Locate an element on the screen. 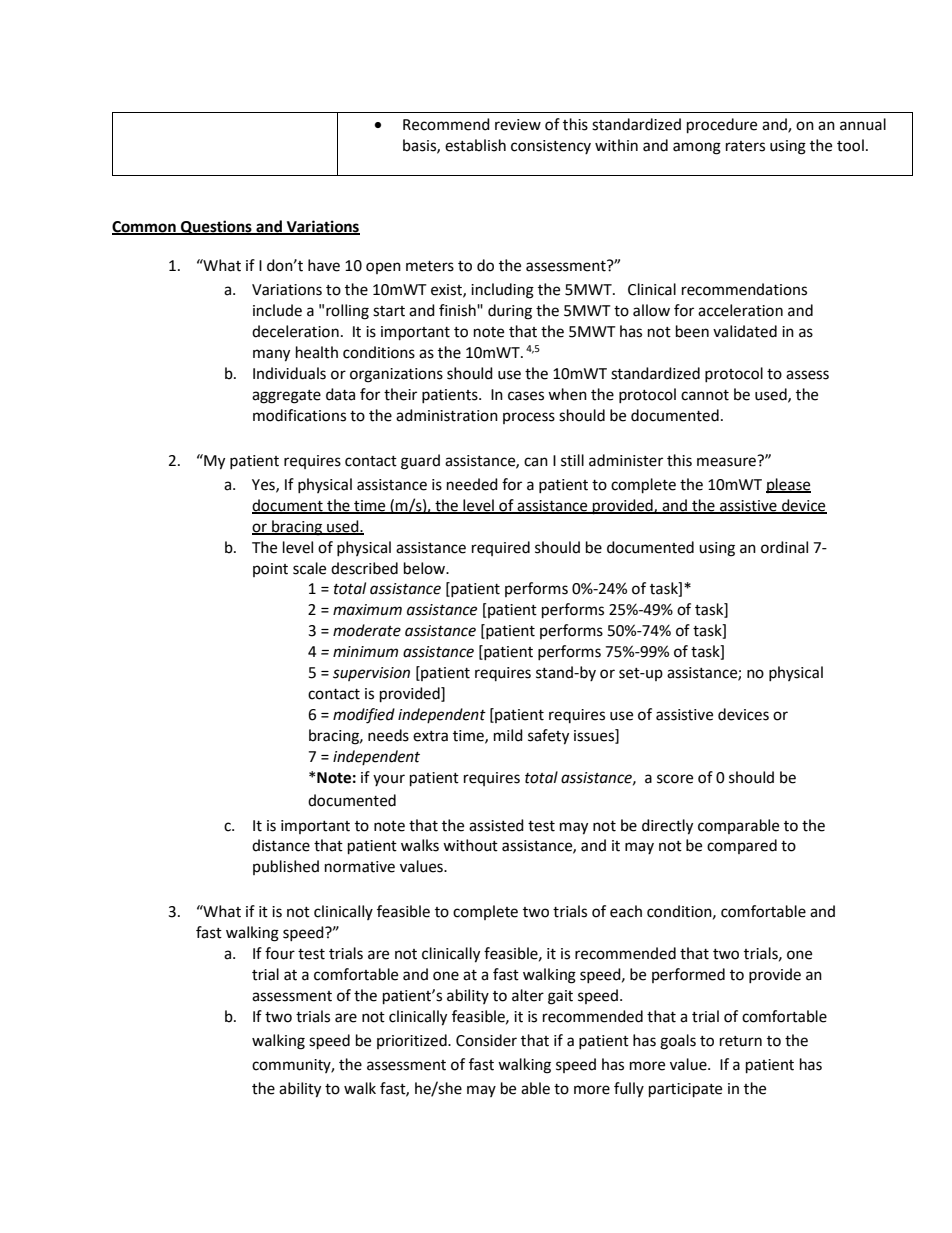 The height and width of the screenshot is (1233, 952). required is located at coordinates (501, 548).
